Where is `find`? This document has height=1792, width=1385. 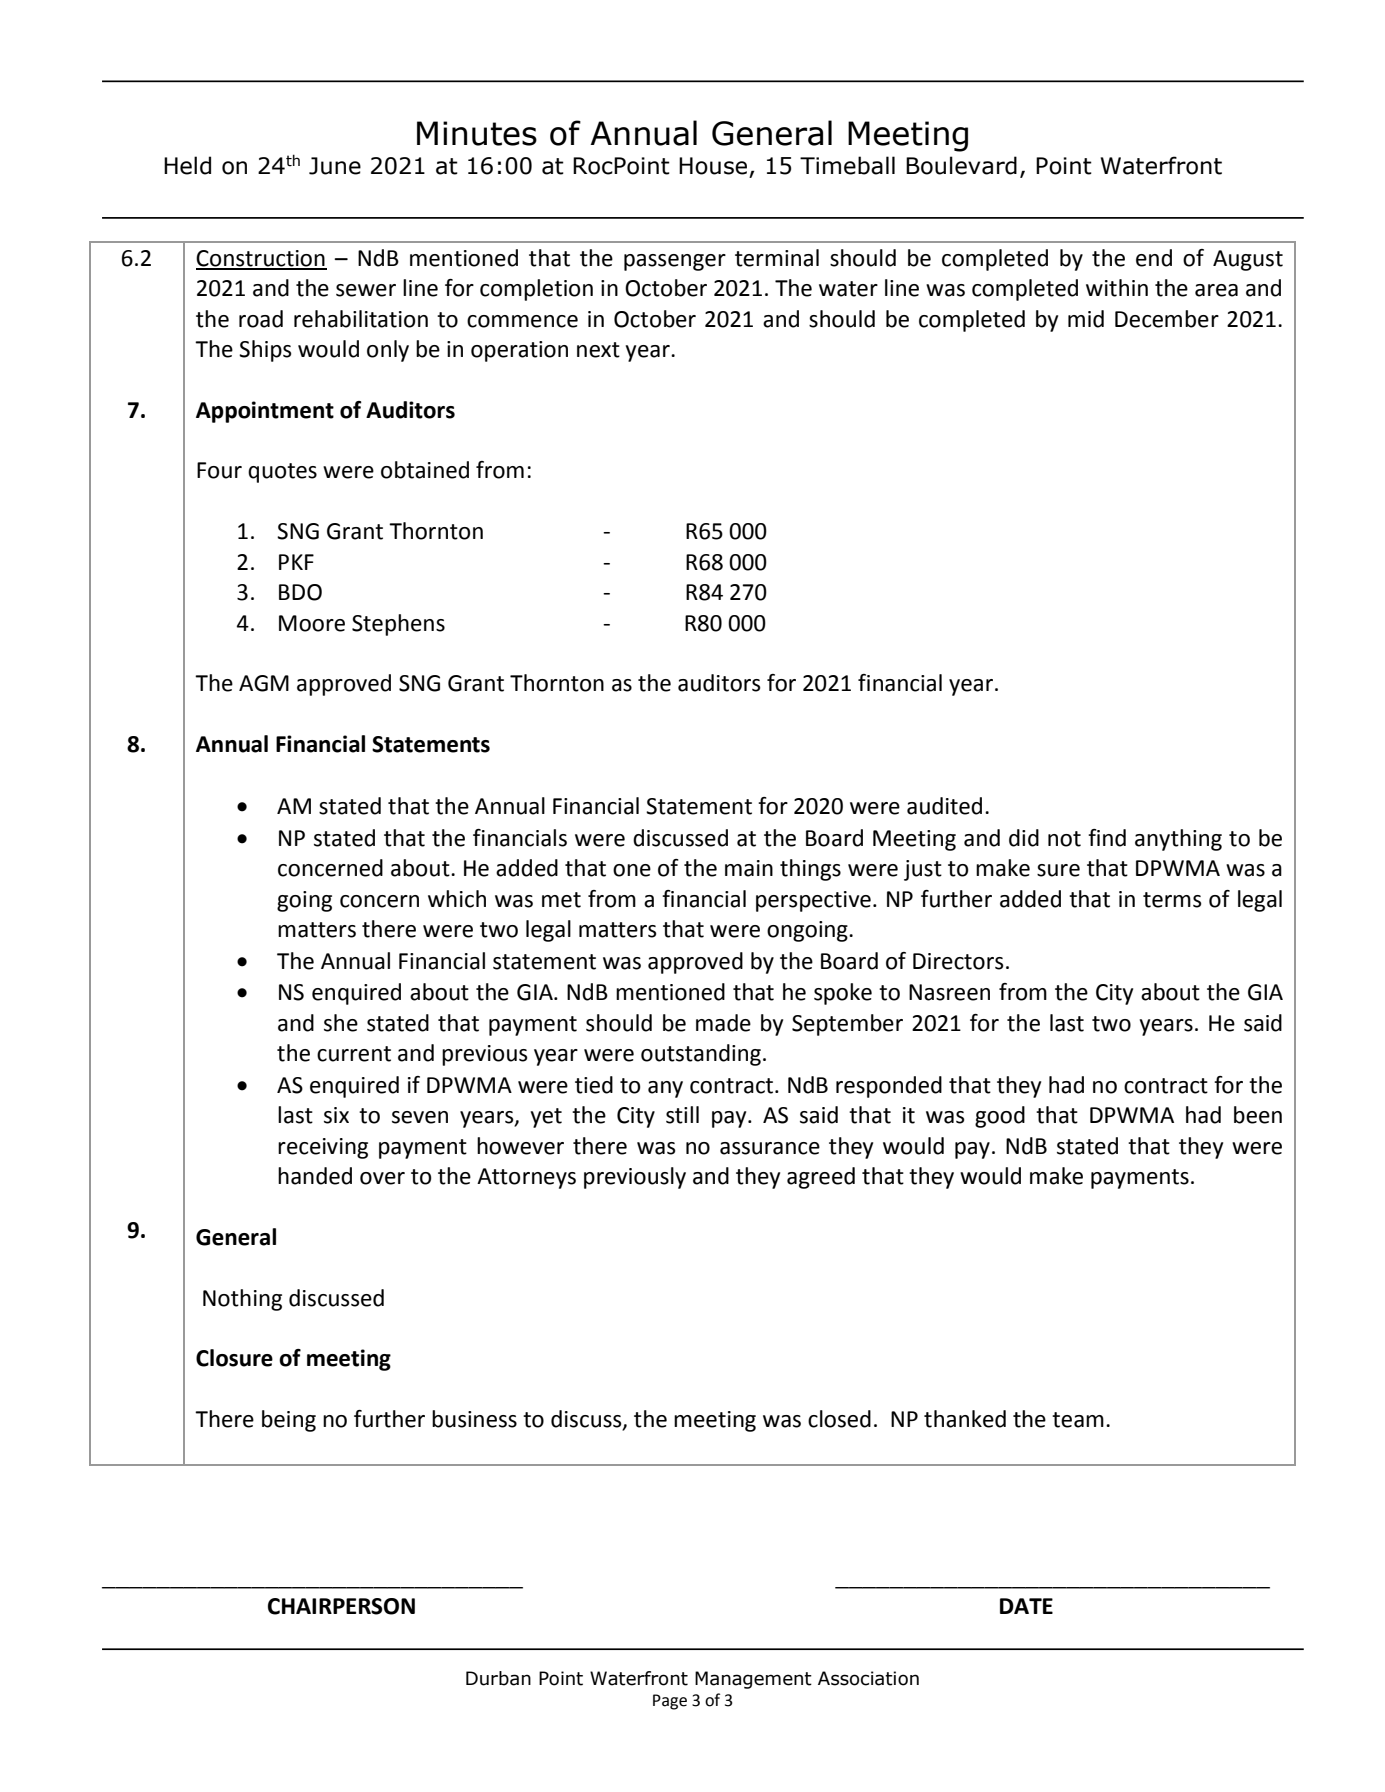
find is located at coordinates (1107, 838).
